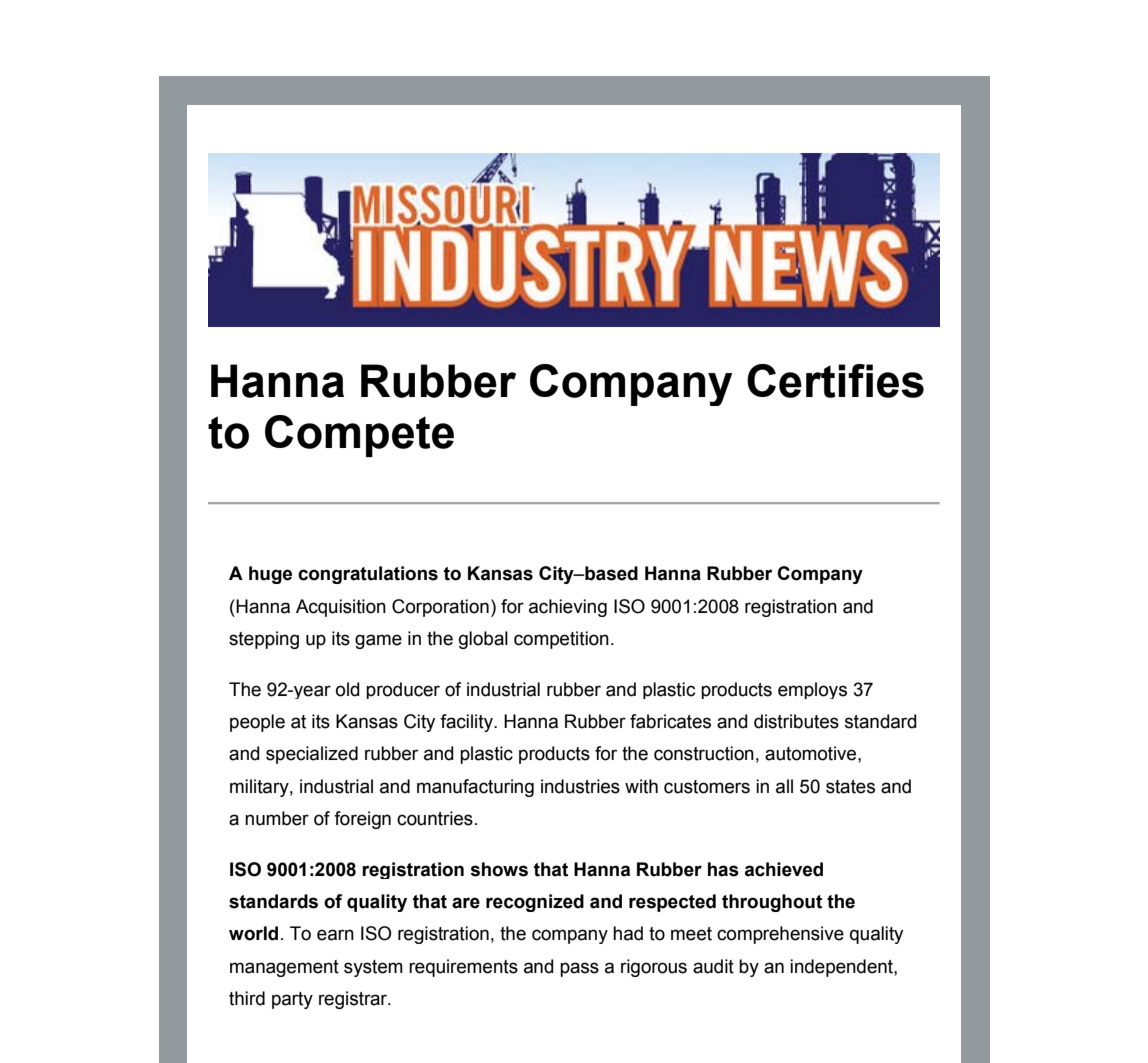 This image has width=1148, height=1063. Describe the element at coordinates (812, 690) in the image. I see `employs` at that location.
